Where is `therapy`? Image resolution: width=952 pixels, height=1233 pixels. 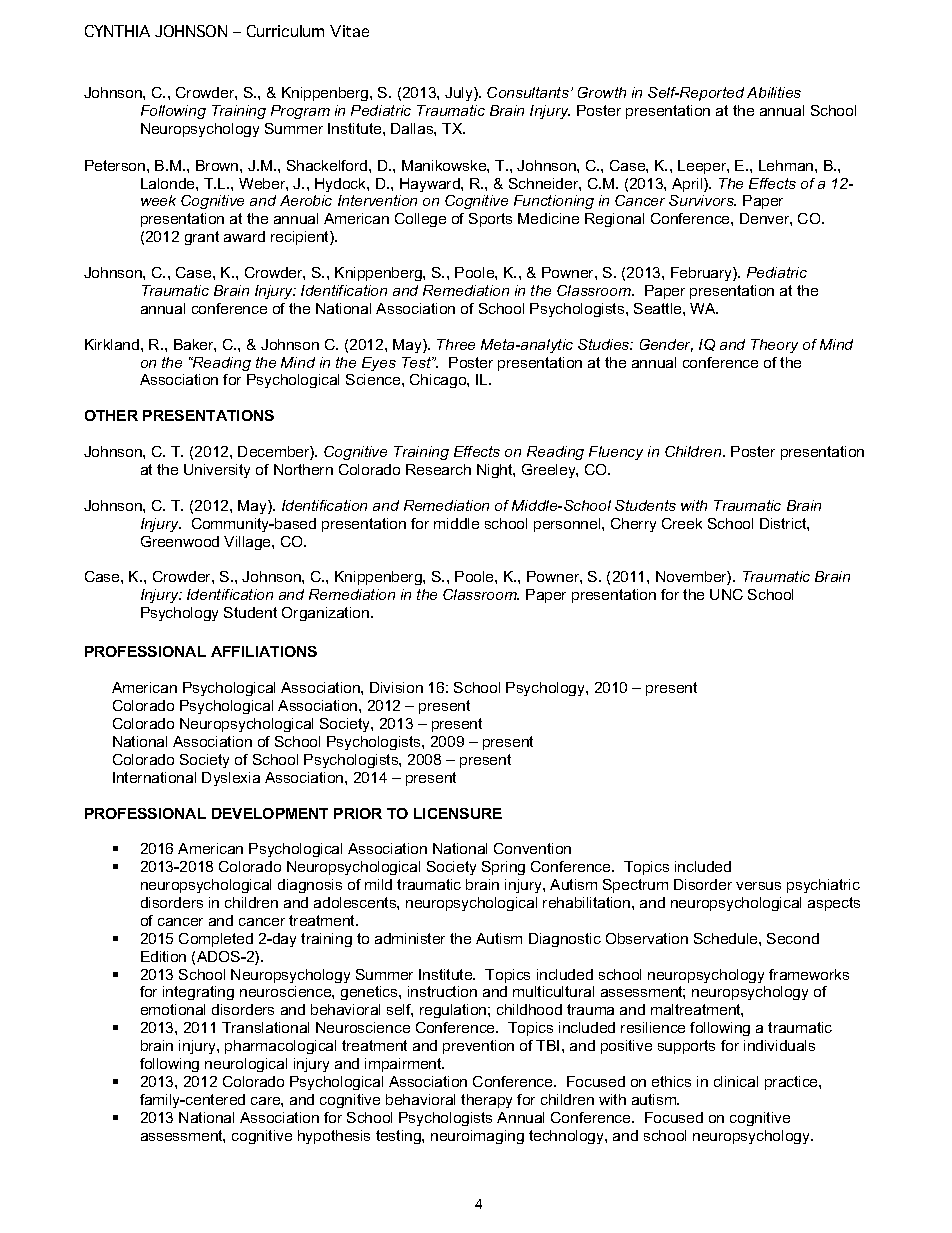
therapy is located at coordinates (486, 1101).
